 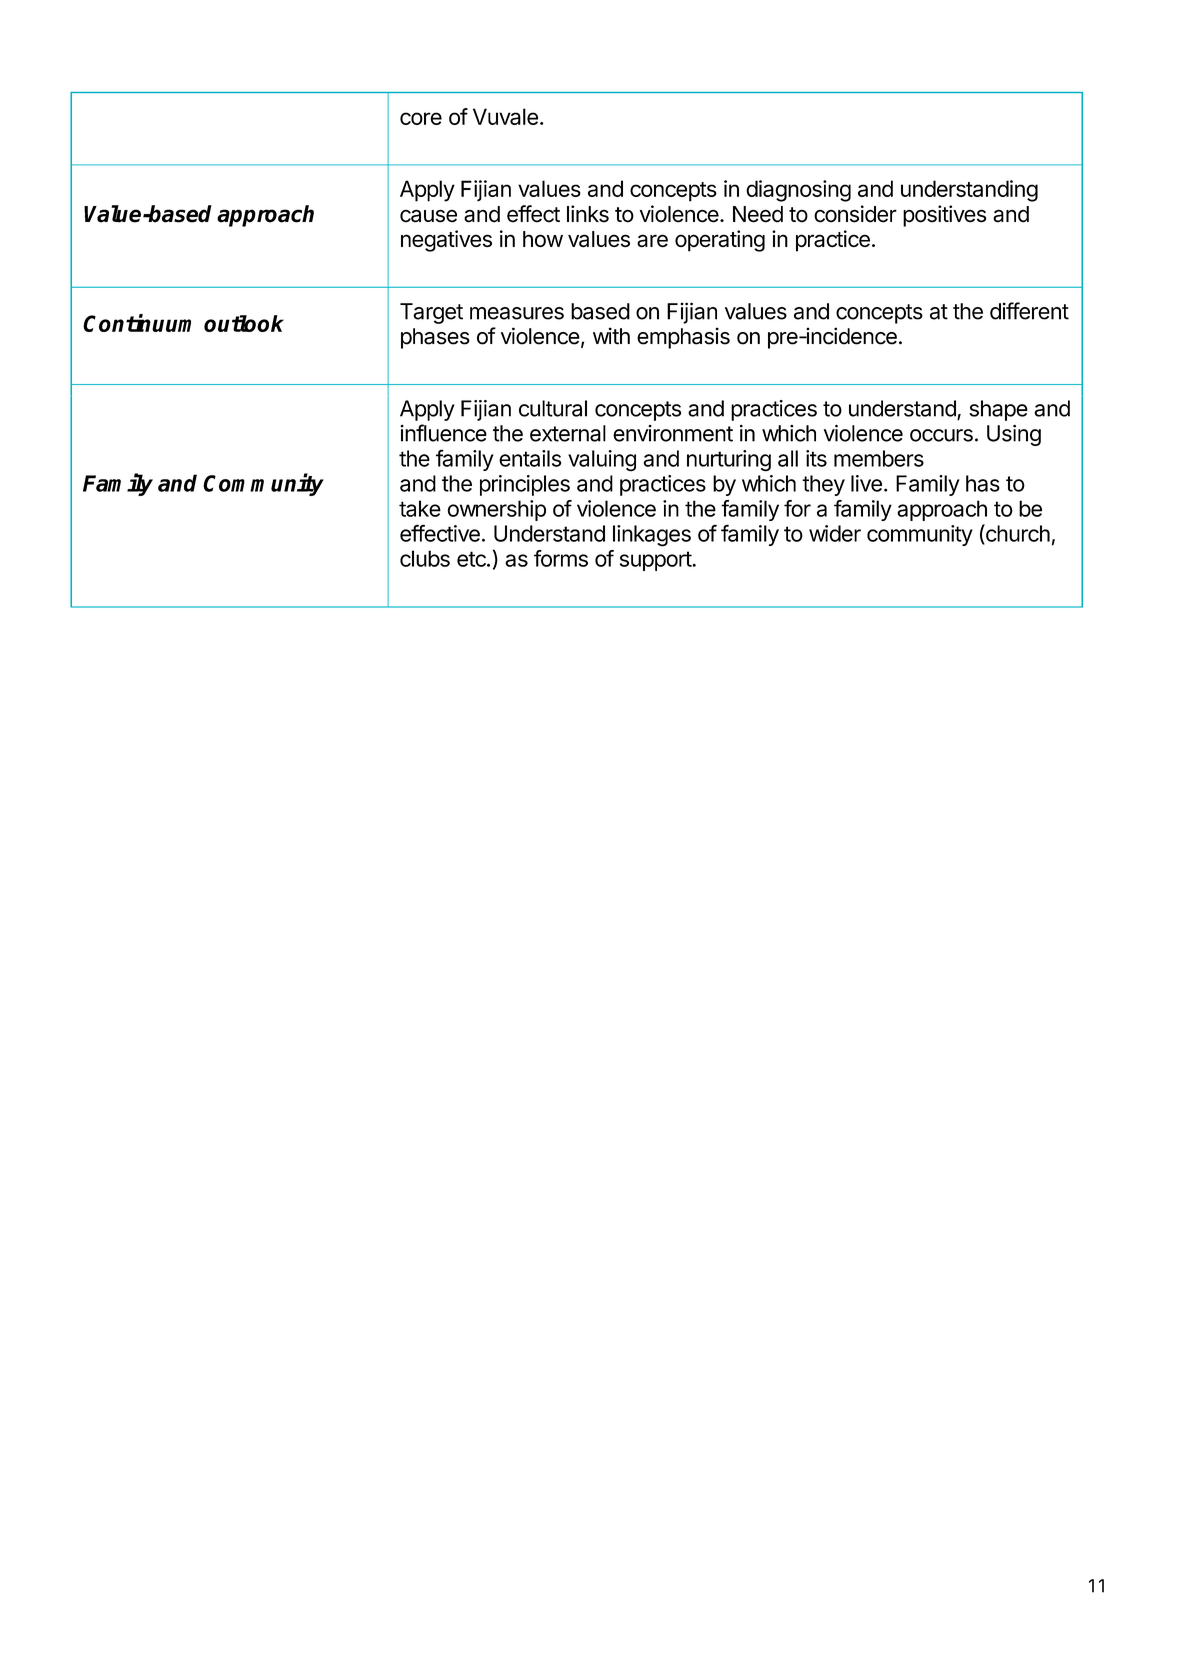 I want to click on phases, so click(x=435, y=338).
